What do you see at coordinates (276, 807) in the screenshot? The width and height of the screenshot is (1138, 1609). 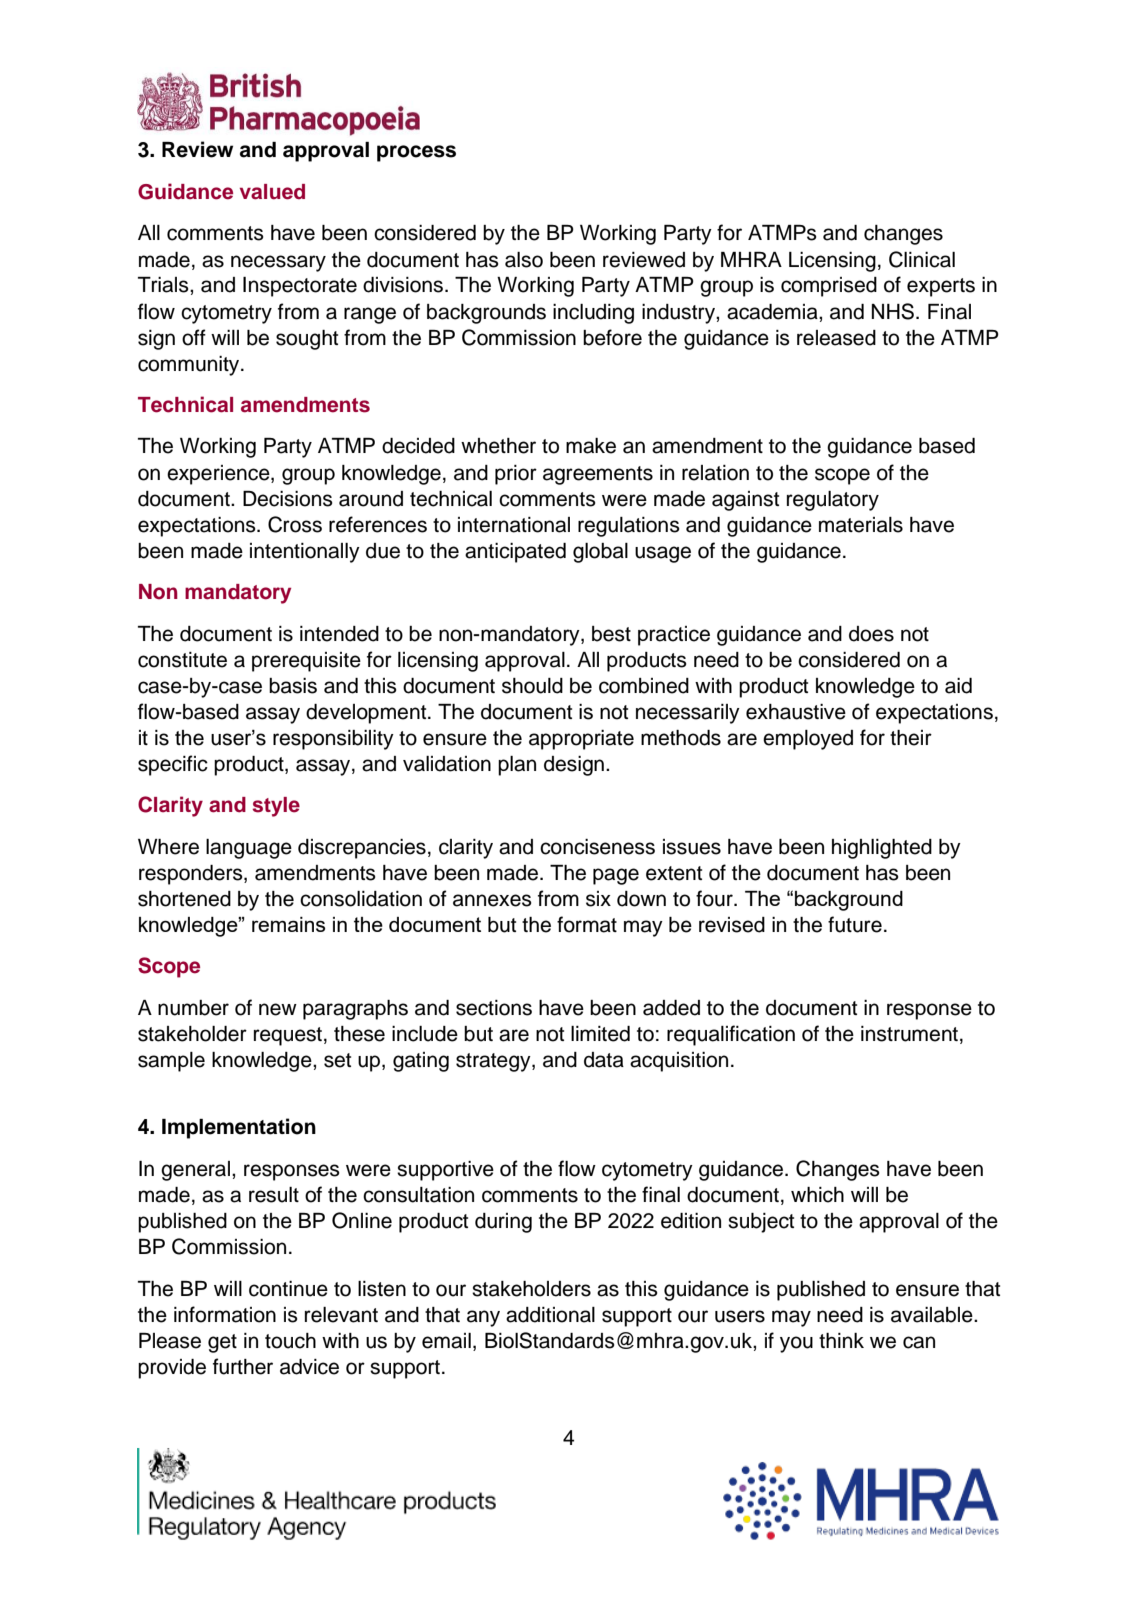 I see `style` at bounding box center [276, 807].
